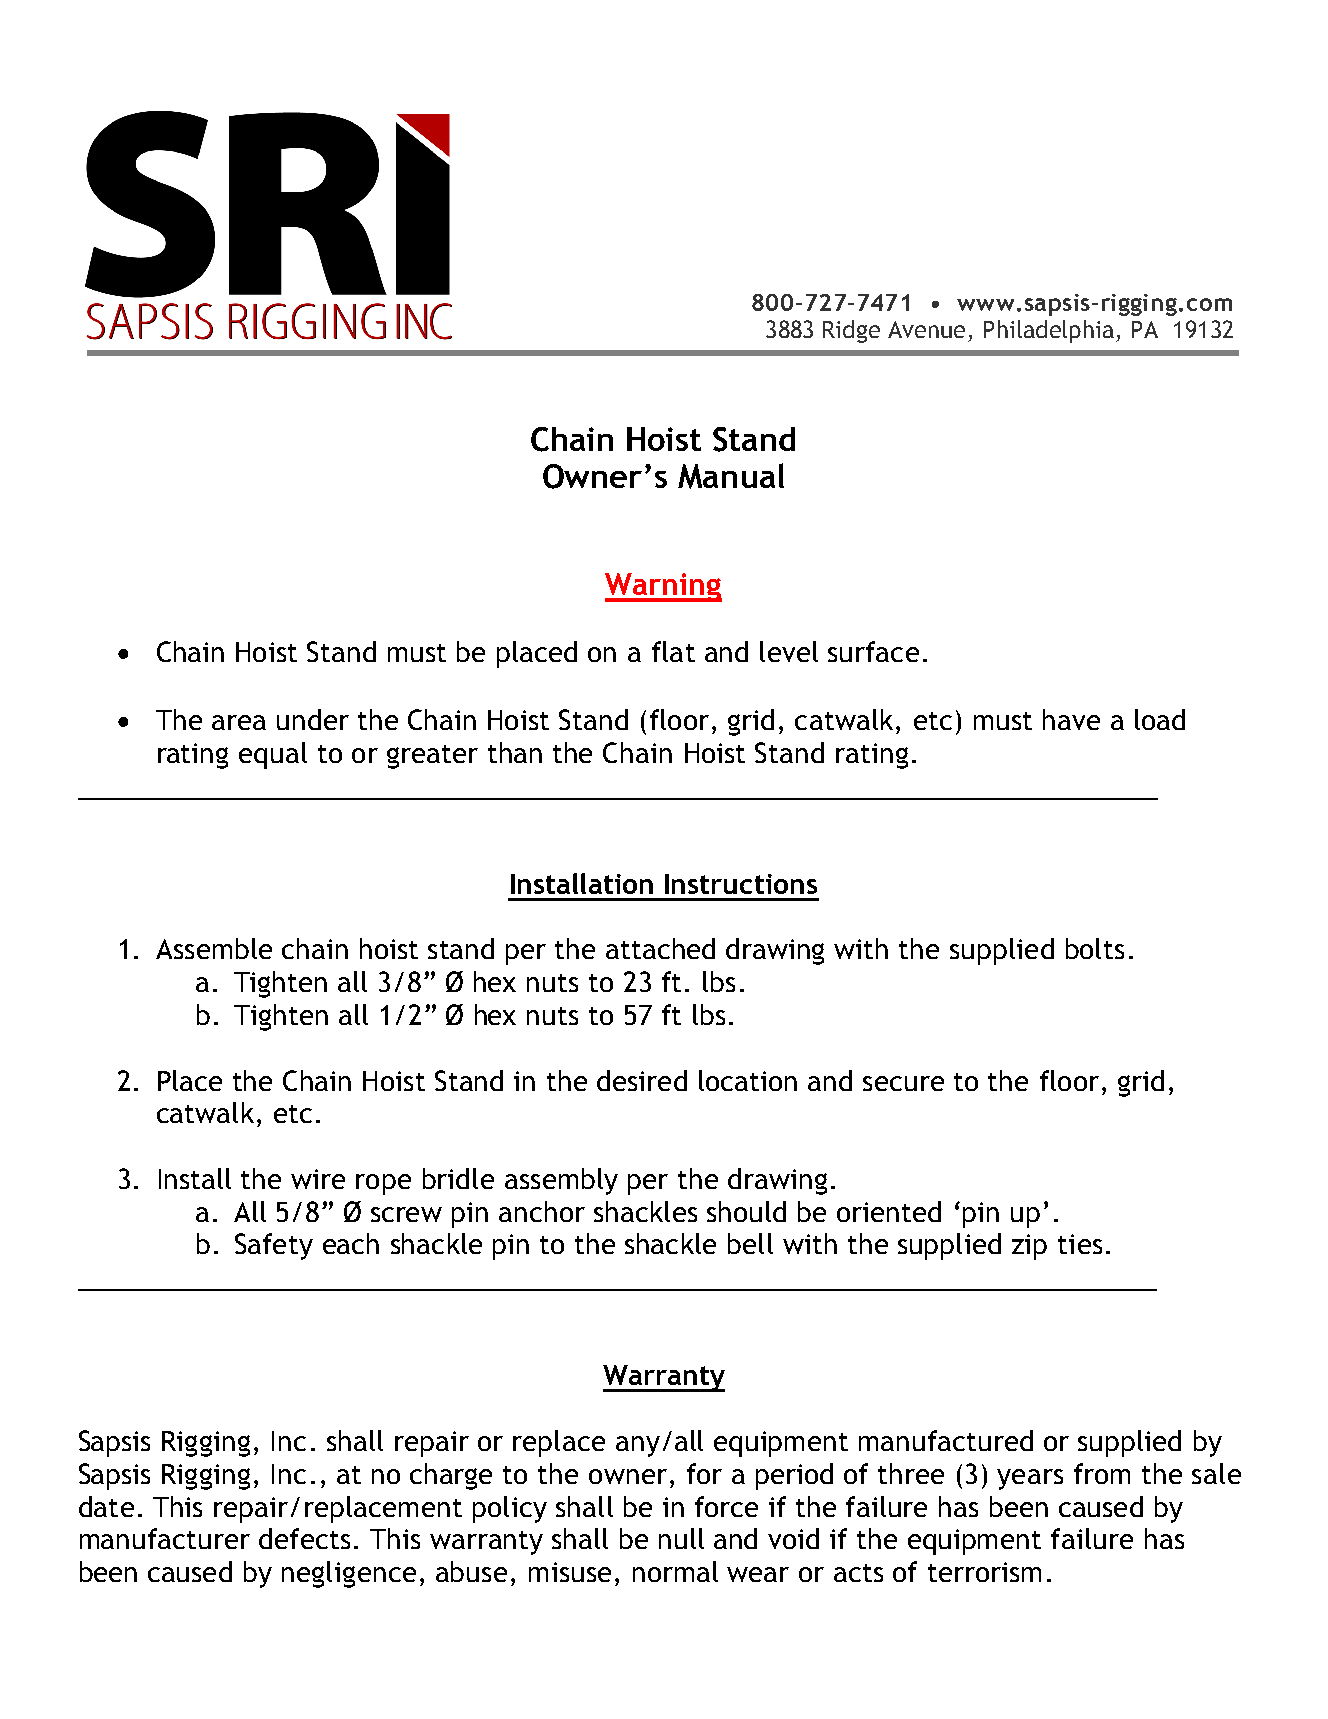  Describe the element at coordinates (273, 755) in the document. I see `equal` at that location.
